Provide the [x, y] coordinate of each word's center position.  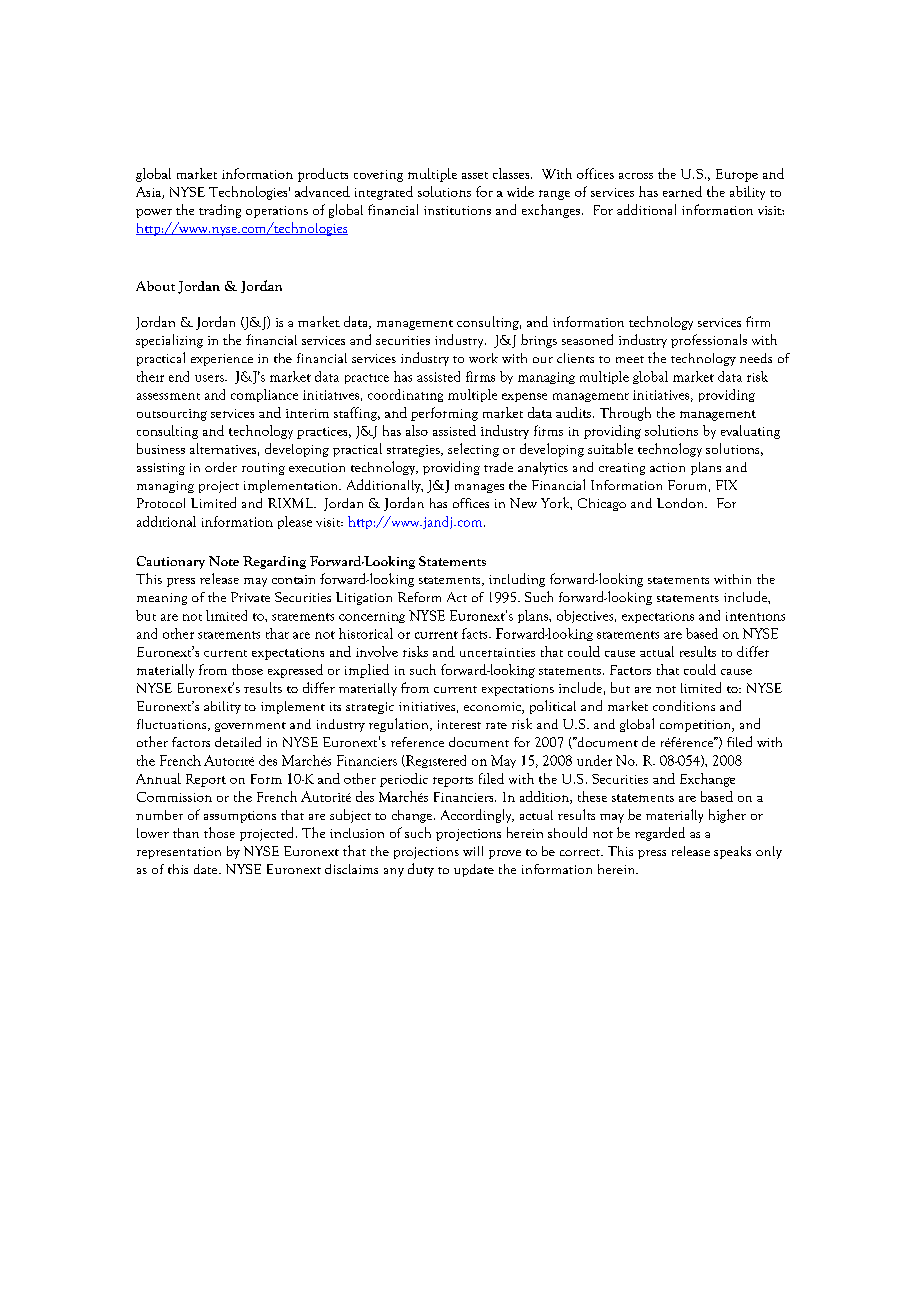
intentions [755, 616]
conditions [684, 705]
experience [222, 360]
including [517, 580]
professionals [709, 341]
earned [682, 191]
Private [250, 597]
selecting [473, 450]
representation [179, 853]
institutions [457, 210]
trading [220, 211]
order [221, 467]
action [667, 467]
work [483, 358]
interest [459, 724]
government [250, 727]
